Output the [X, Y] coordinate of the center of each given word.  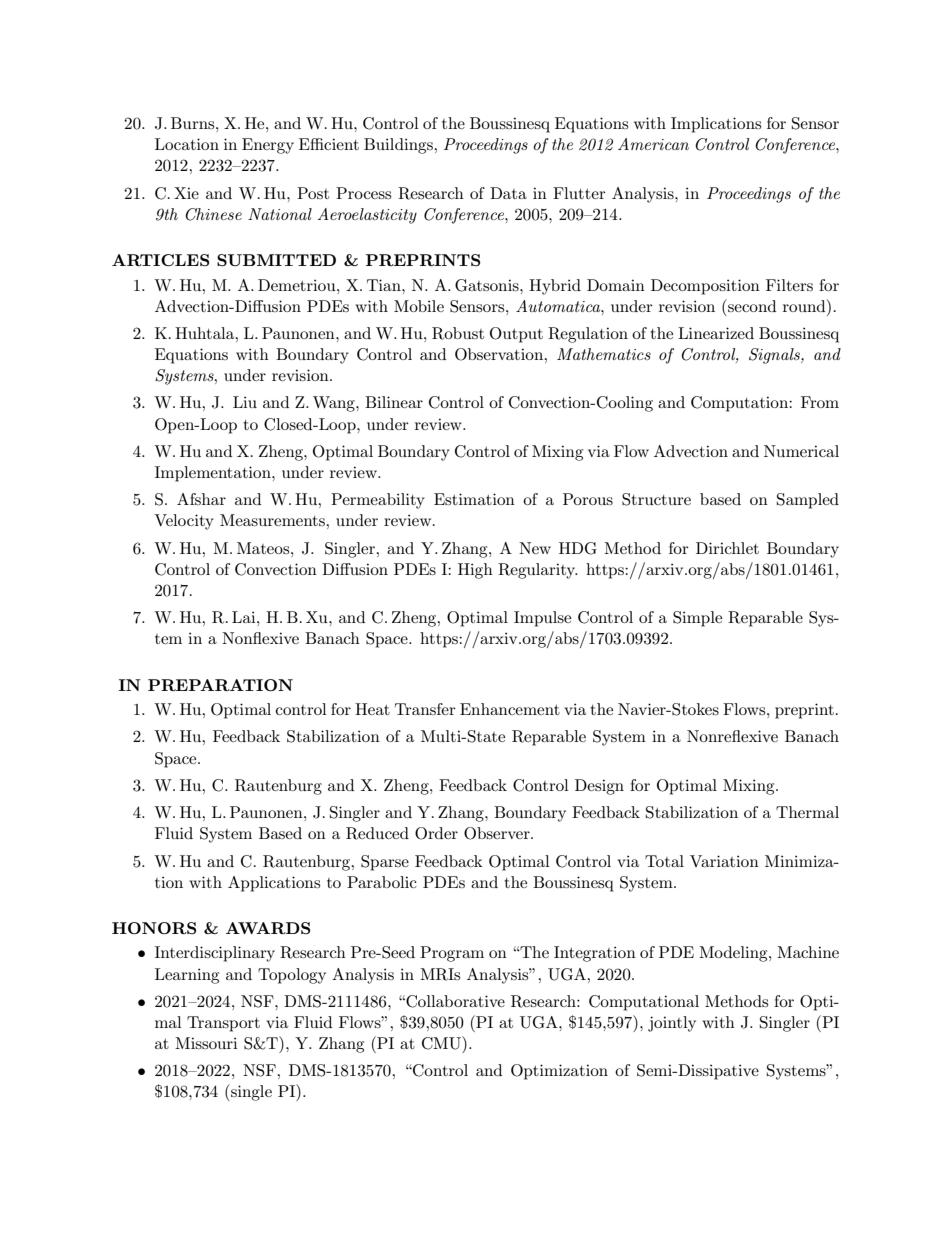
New [535, 548]
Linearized [716, 333]
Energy [268, 146]
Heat [372, 709]
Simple [697, 619]
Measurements [273, 520]
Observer [498, 833]
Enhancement [510, 709]
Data [508, 193]
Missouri [206, 1043]
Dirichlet [727, 548]
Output [516, 335]
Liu [245, 402]
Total [664, 861]
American [653, 144]
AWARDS [268, 928]
